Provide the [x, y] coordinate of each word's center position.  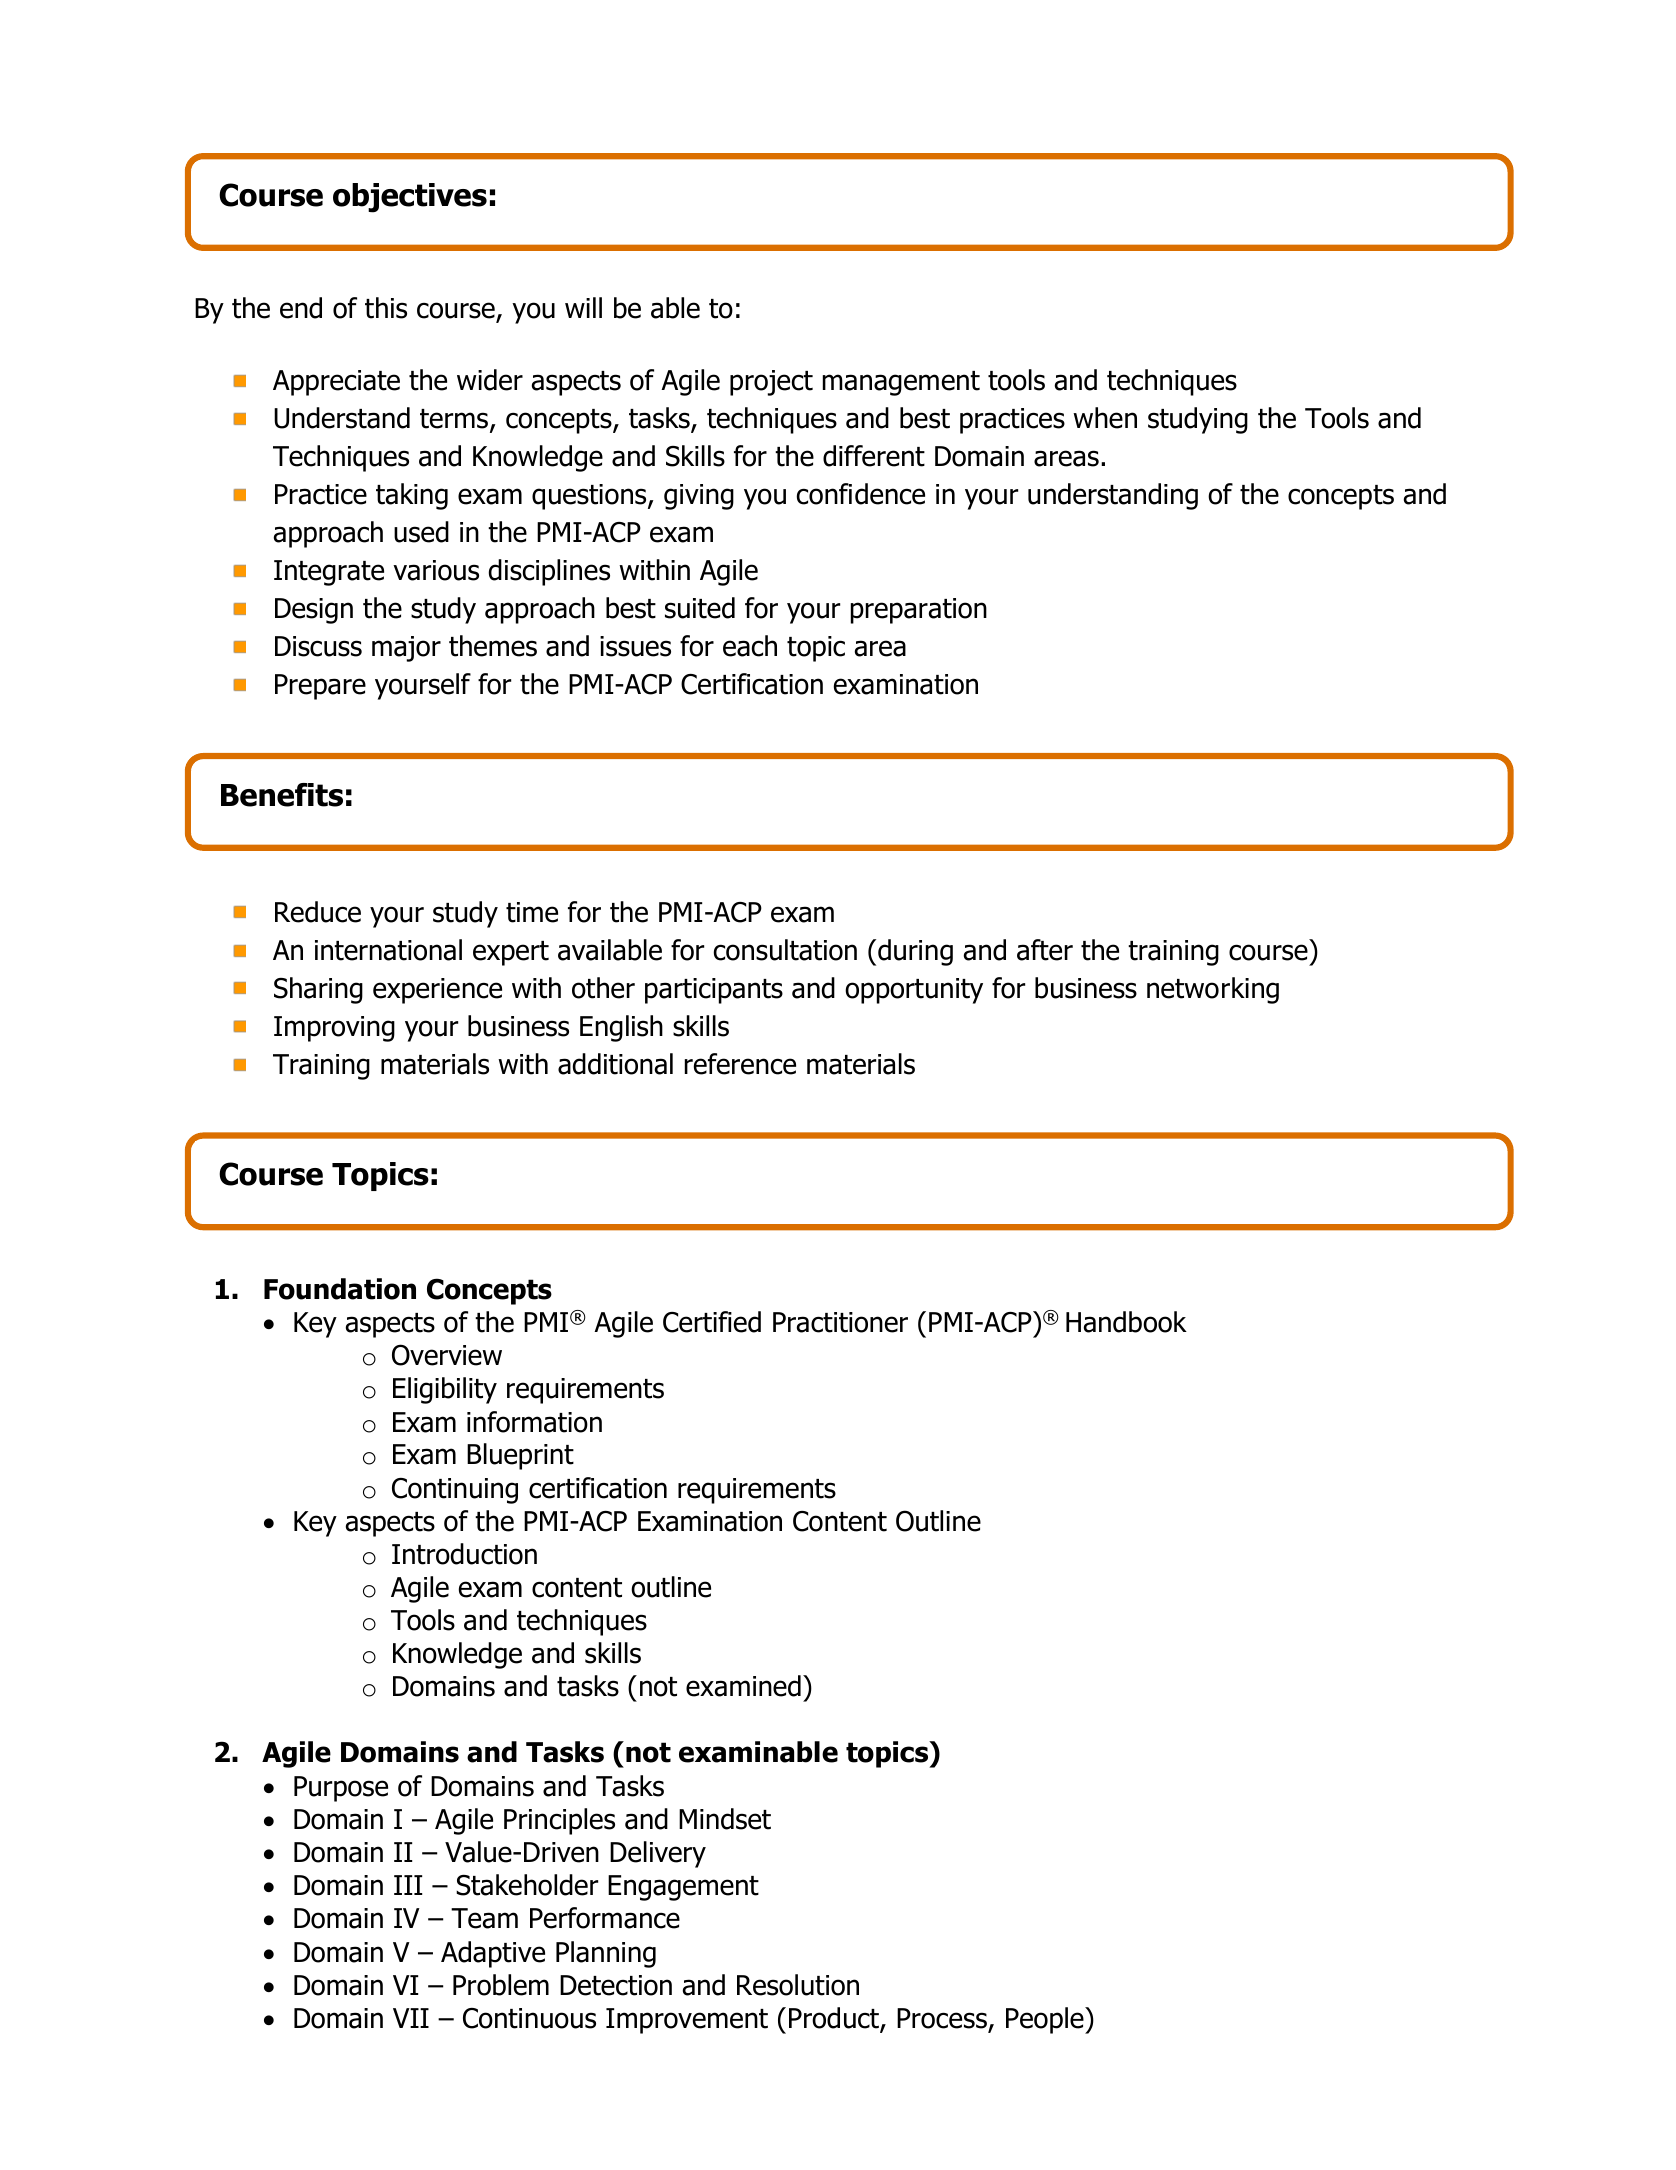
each [750, 646]
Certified [712, 1322]
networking [1213, 990]
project [771, 383]
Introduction [464, 1554]
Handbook [1126, 1322]
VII [411, 2018]
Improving [334, 1029]
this [386, 308]
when [1105, 418]
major [406, 649]
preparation [919, 611]
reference [740, 1064]
